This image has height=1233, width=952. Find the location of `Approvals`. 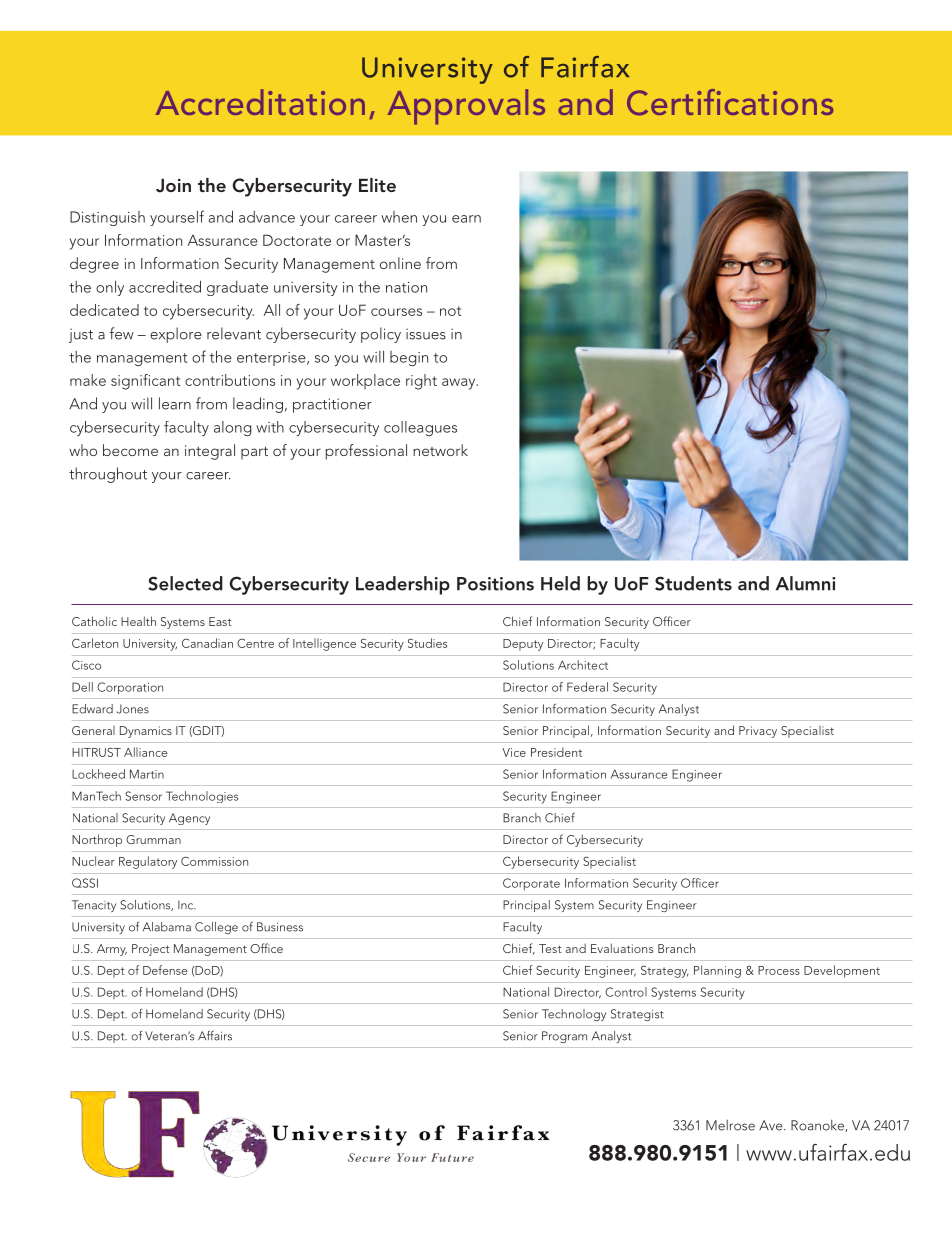

Approvals is located at coordinates (466, 107).
